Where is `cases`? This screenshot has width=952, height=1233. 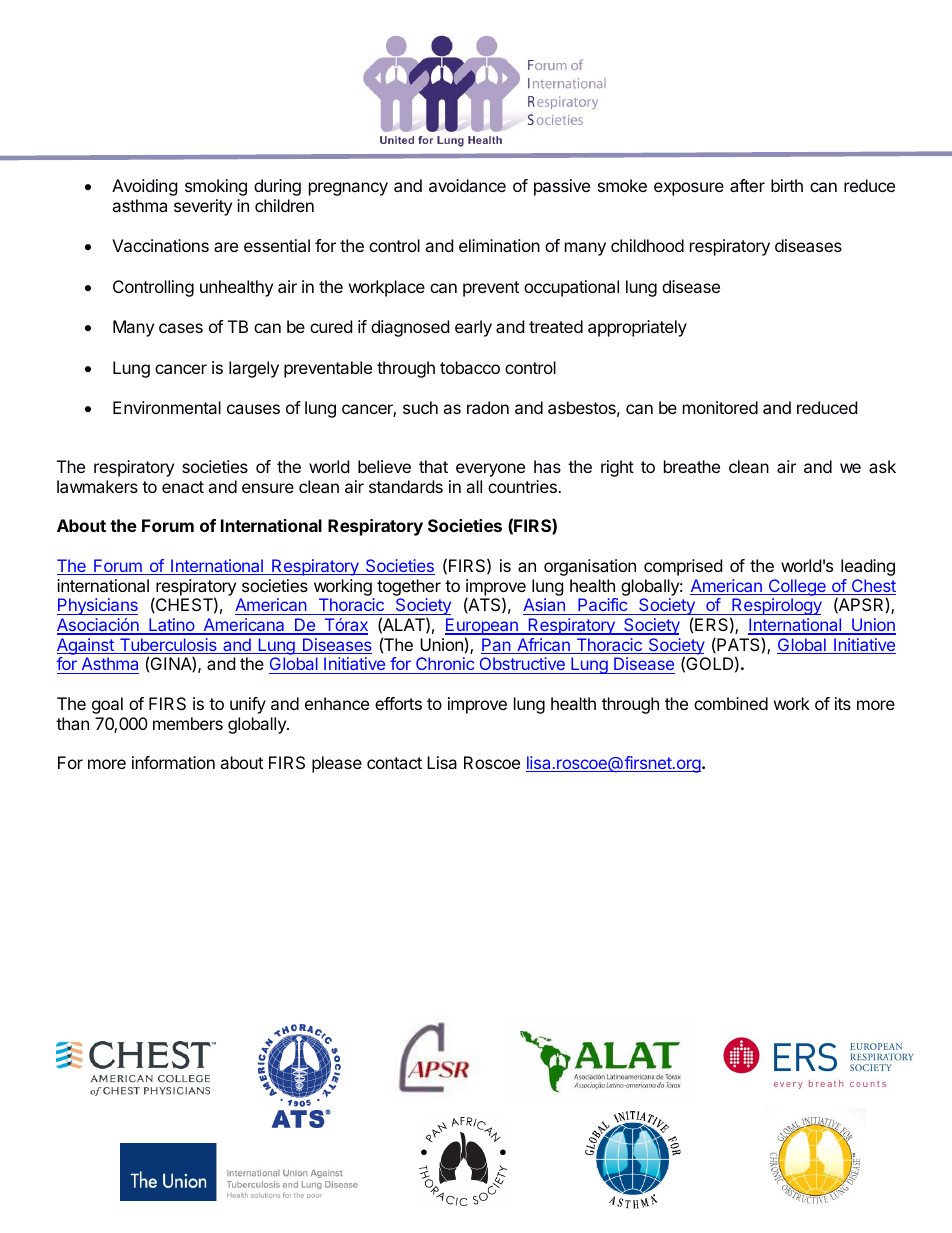
cases is located at coordinates (181, 328).
